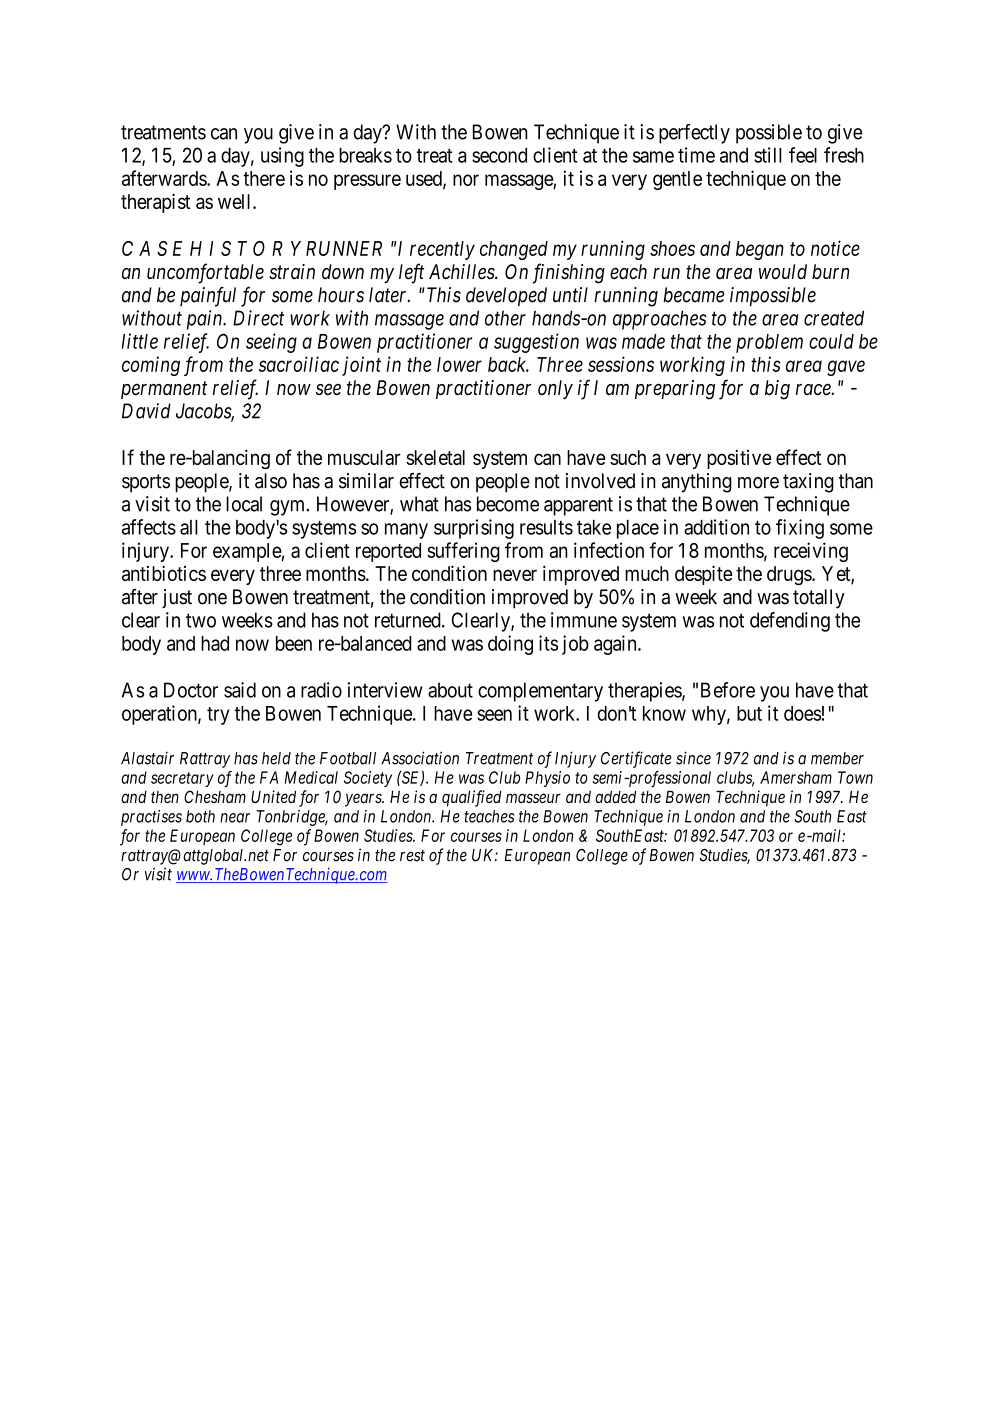 The image size is (1001, 1416). Describe the element at coordinates (164, 390) in the screenshot. I see `permanent` at that location.
